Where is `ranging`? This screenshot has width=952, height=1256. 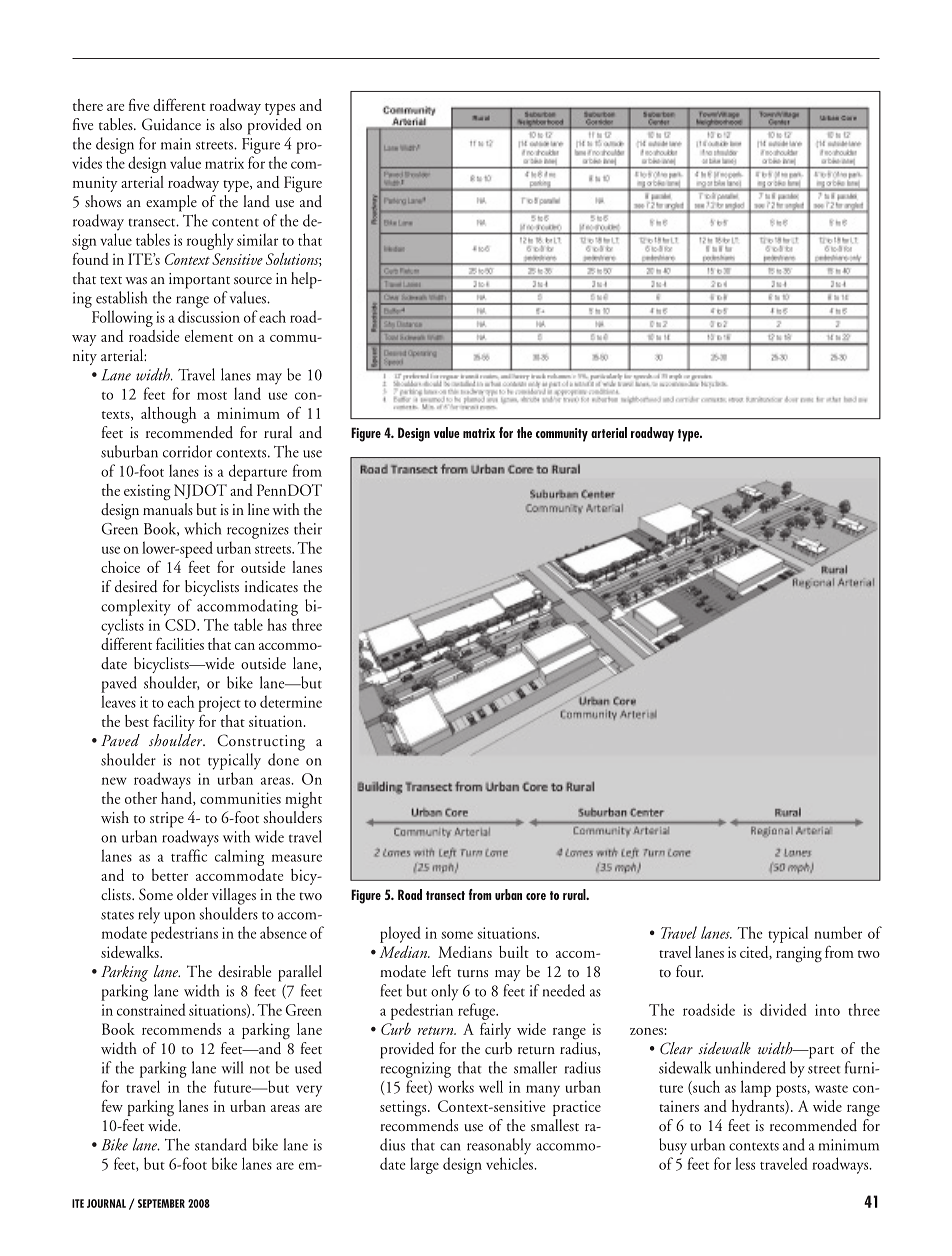
ranging is located at coordinates (799, 954).
